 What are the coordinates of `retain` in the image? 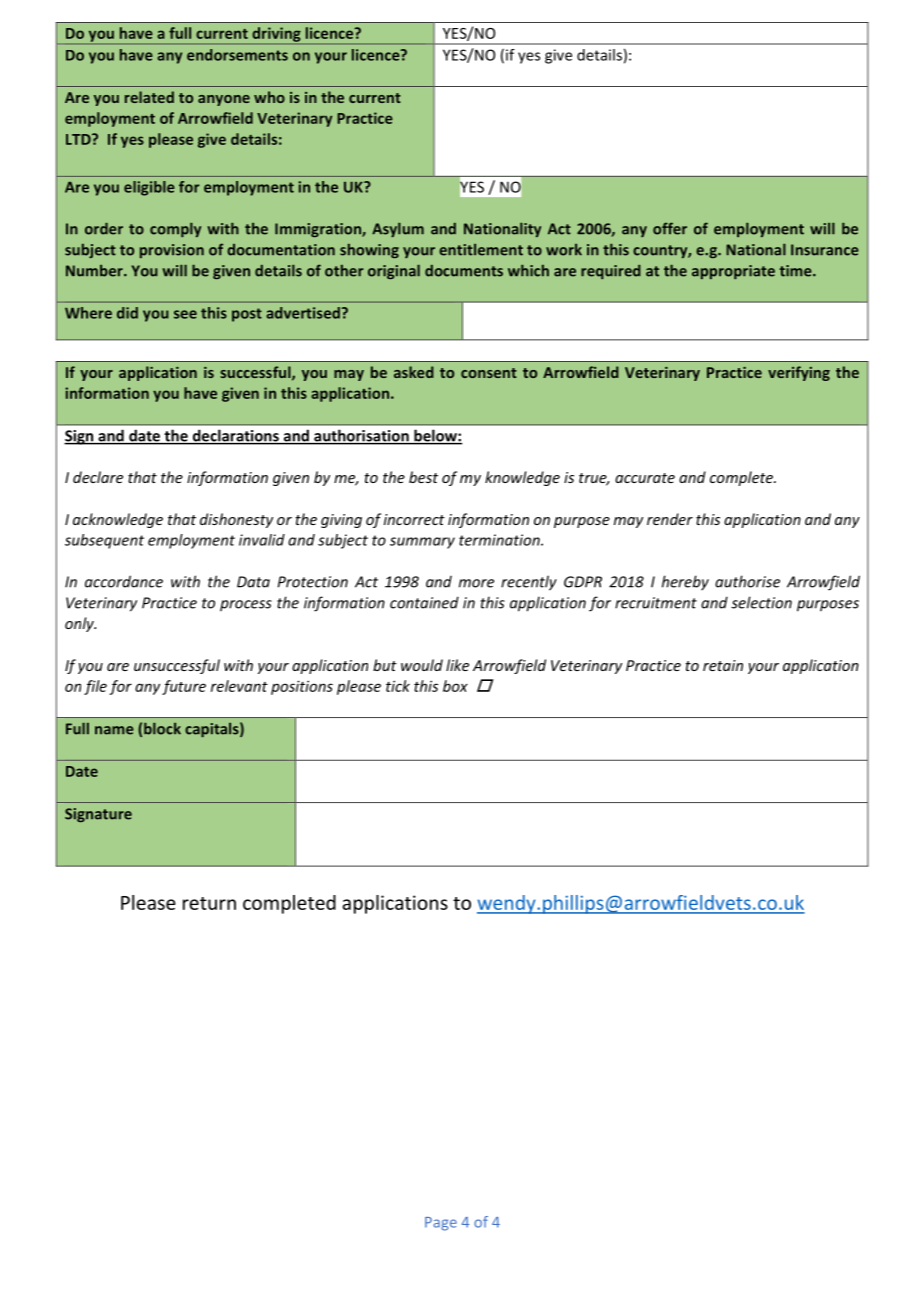 It's located at (723, 665).
